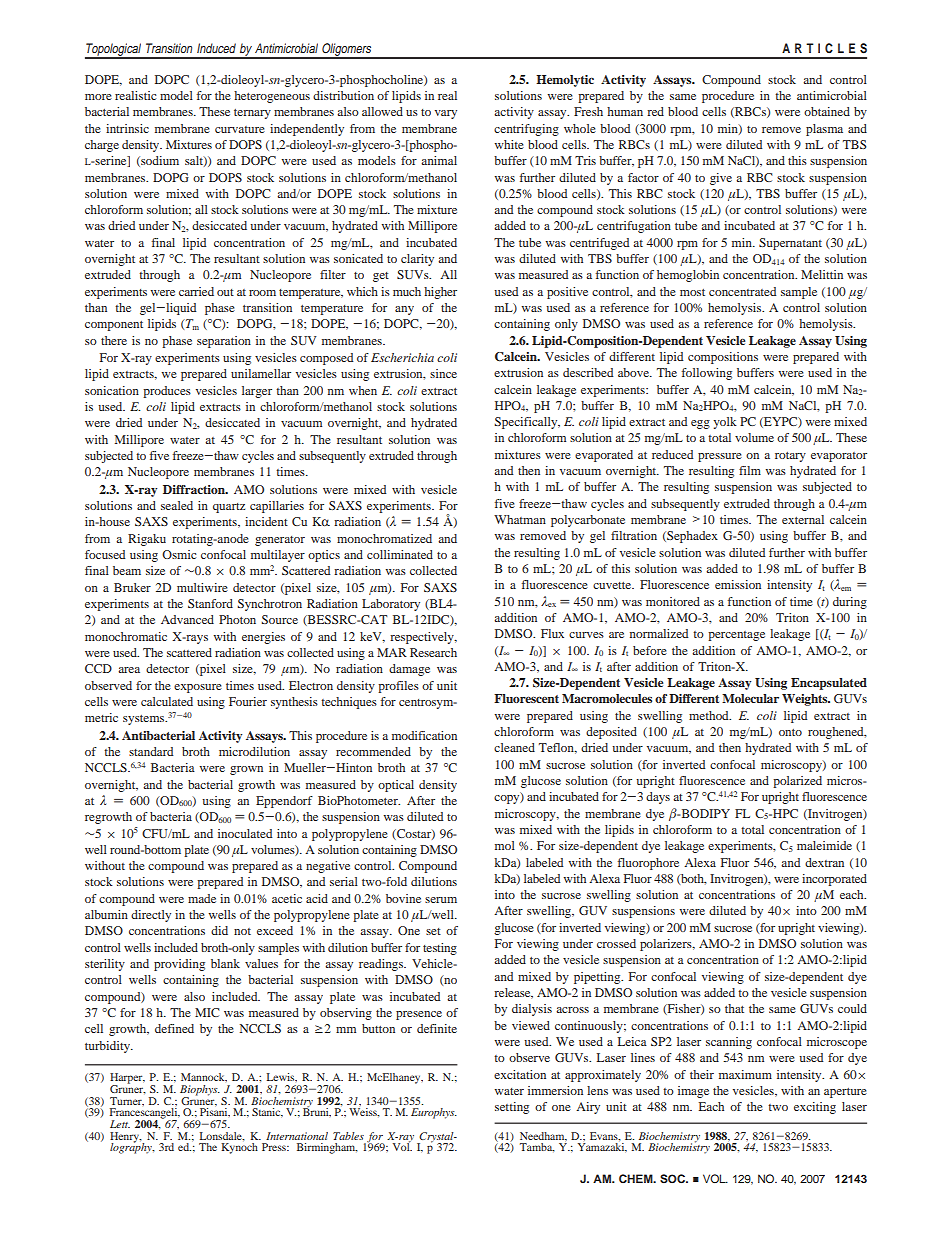 This screenshot has width=952, height=1233. Describe the element at coordinates (252, 114) in the screenshot. I see `ternary` at that location.
